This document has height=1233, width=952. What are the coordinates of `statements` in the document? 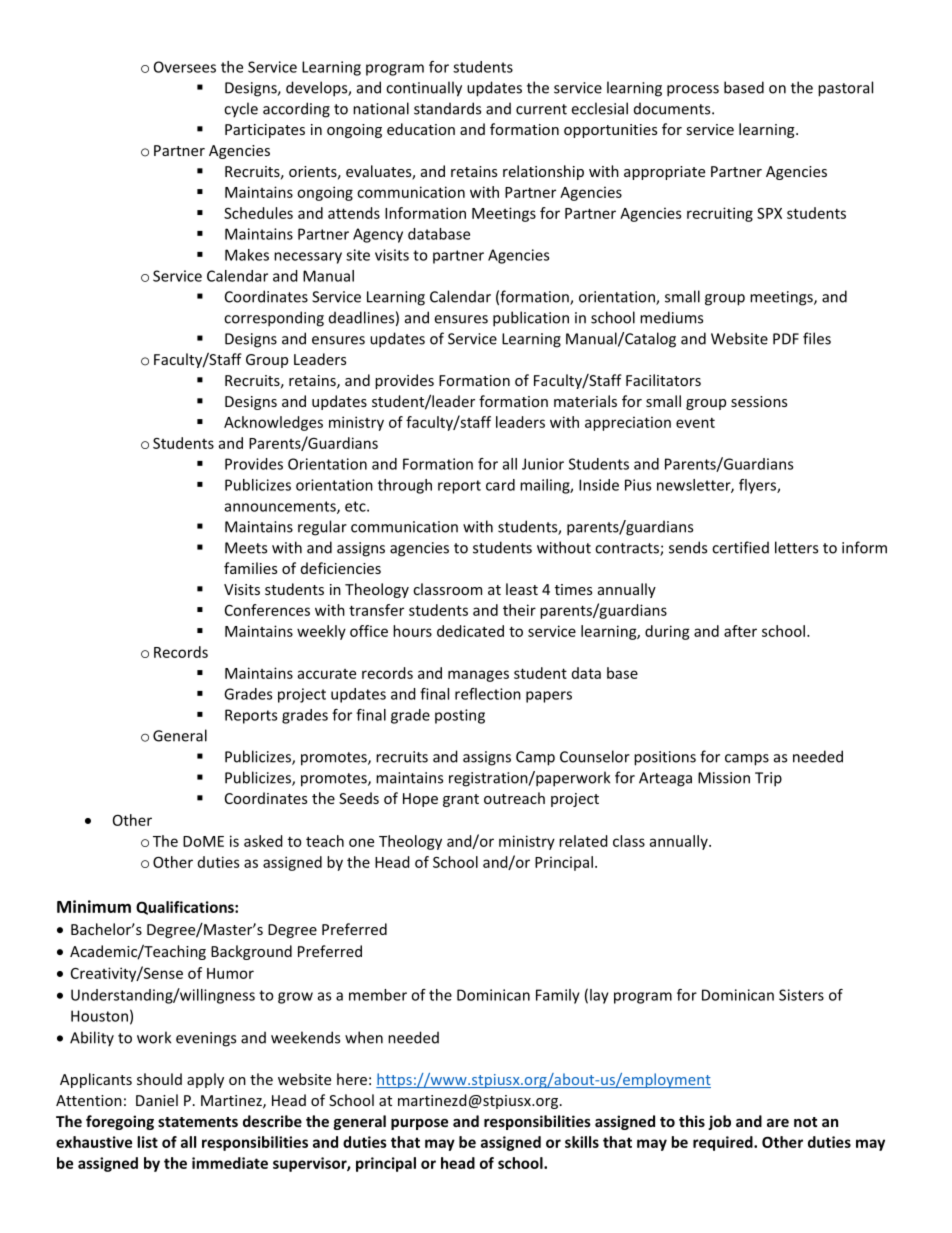 It's located at (198, 1122).
